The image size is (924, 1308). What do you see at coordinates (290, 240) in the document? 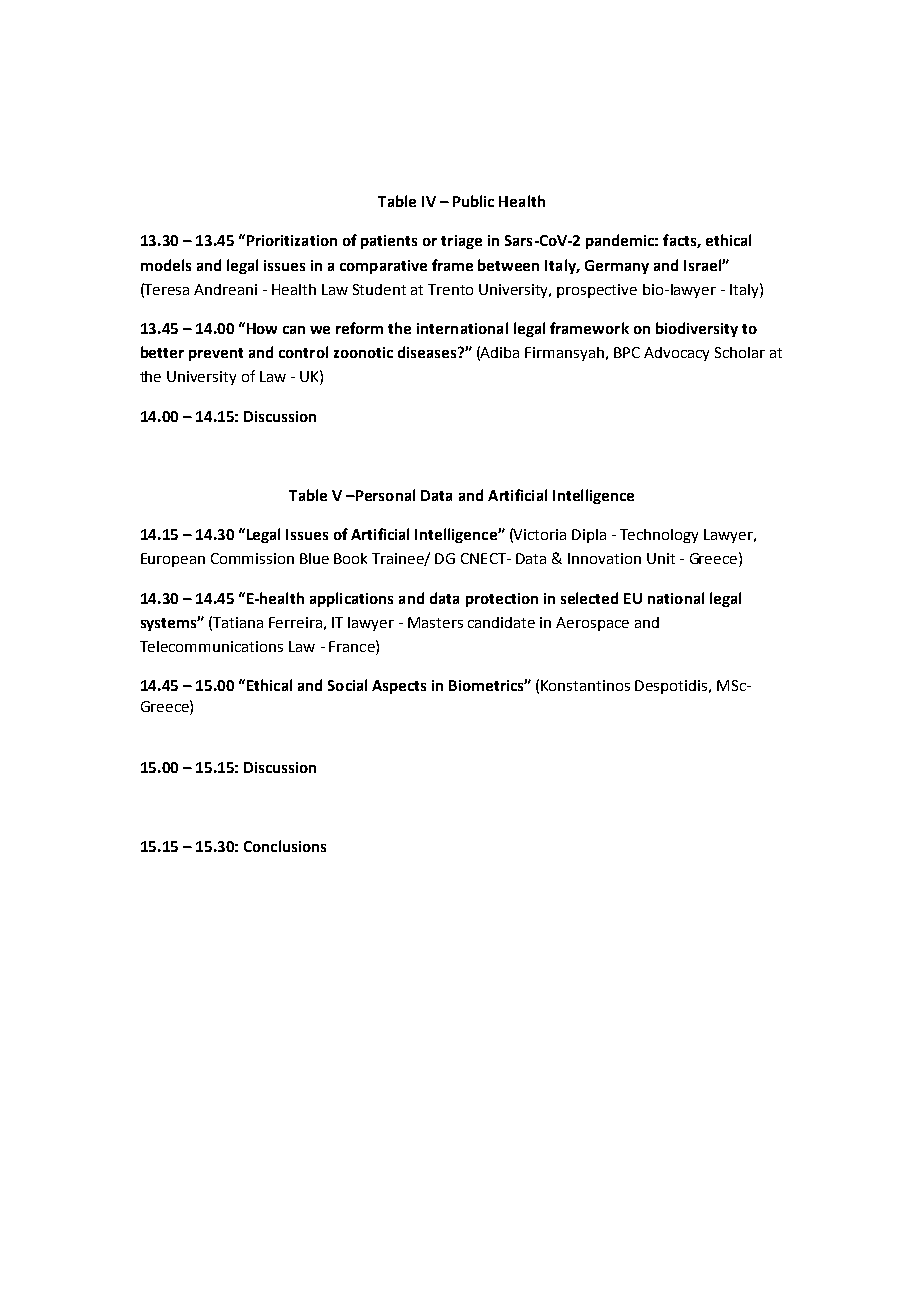
I see `Prioritization` at bounding box center [290, 240].
